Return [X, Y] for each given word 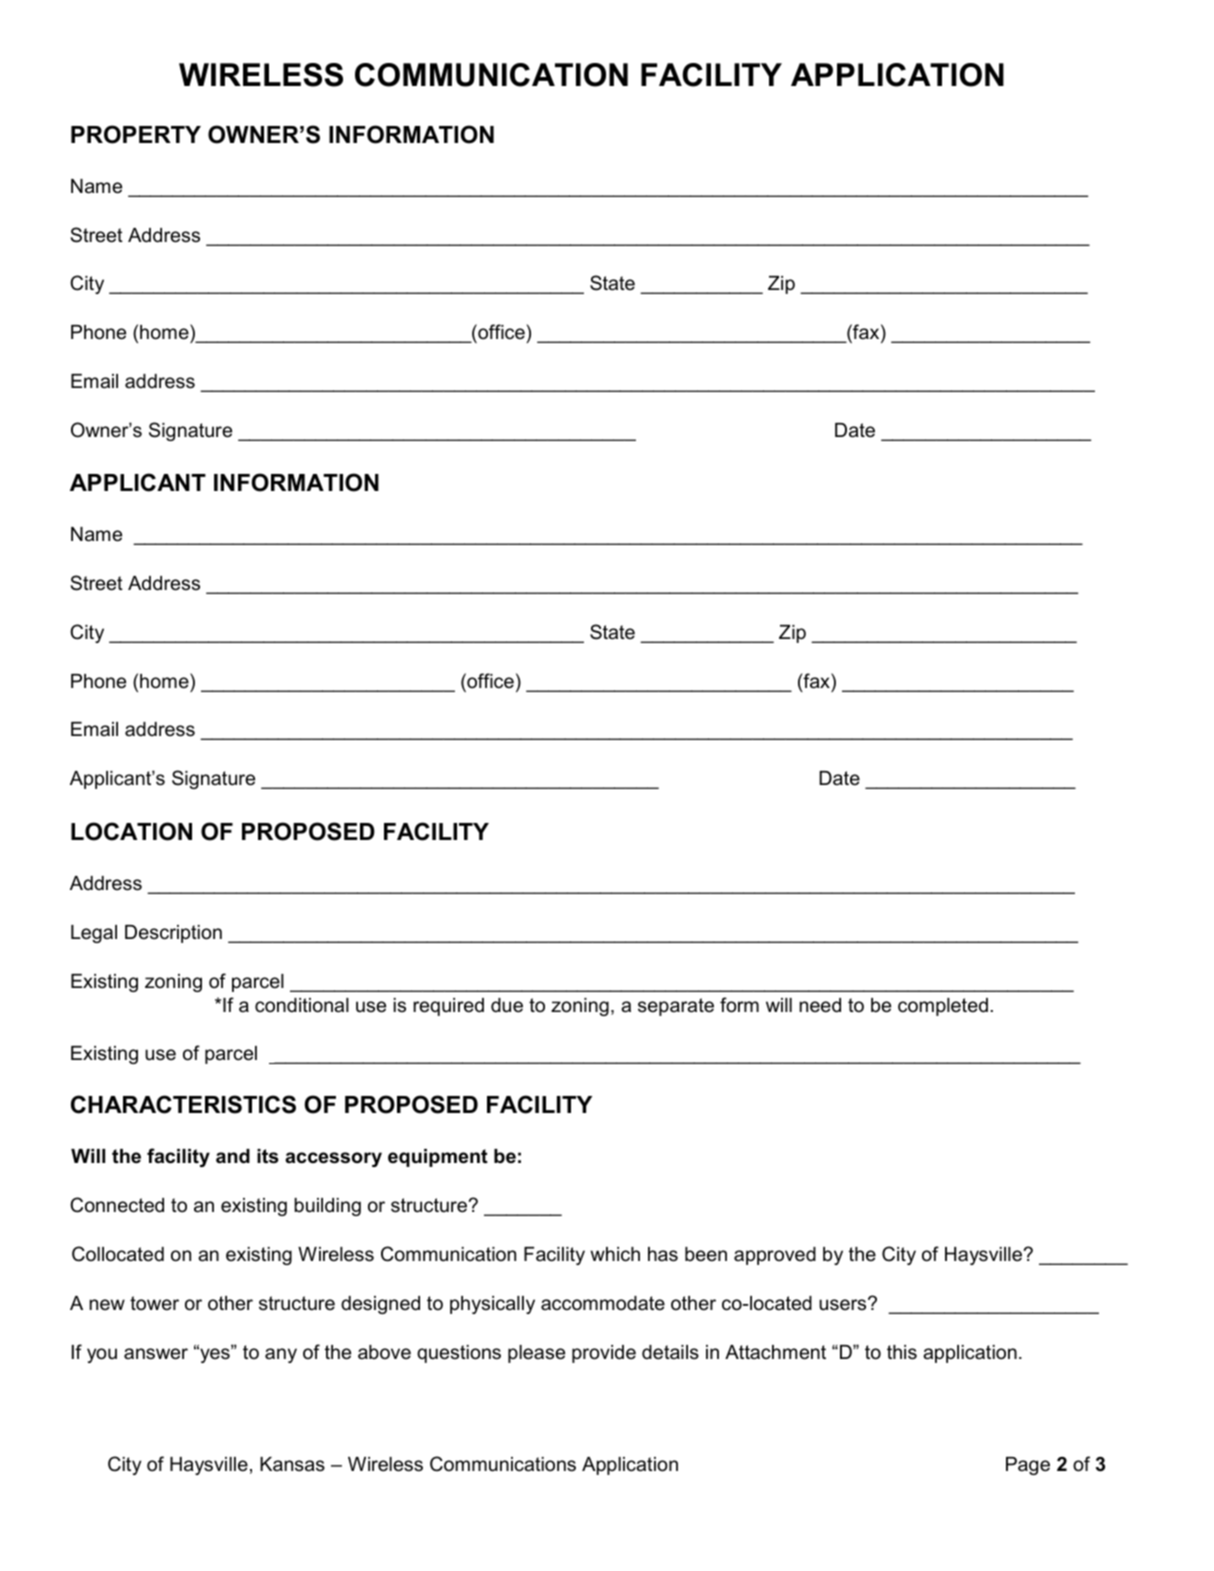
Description [173, 934]
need [820, 1005]
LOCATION [131, 831]
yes [215, 1354]
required [448, 1007]
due [507, 1005]
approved [775, 1256]
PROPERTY [136, 134]
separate [676, 1007]
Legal [94, 934]
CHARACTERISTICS [183, 1104]
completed [943, 1007]
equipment [438, 1158]
